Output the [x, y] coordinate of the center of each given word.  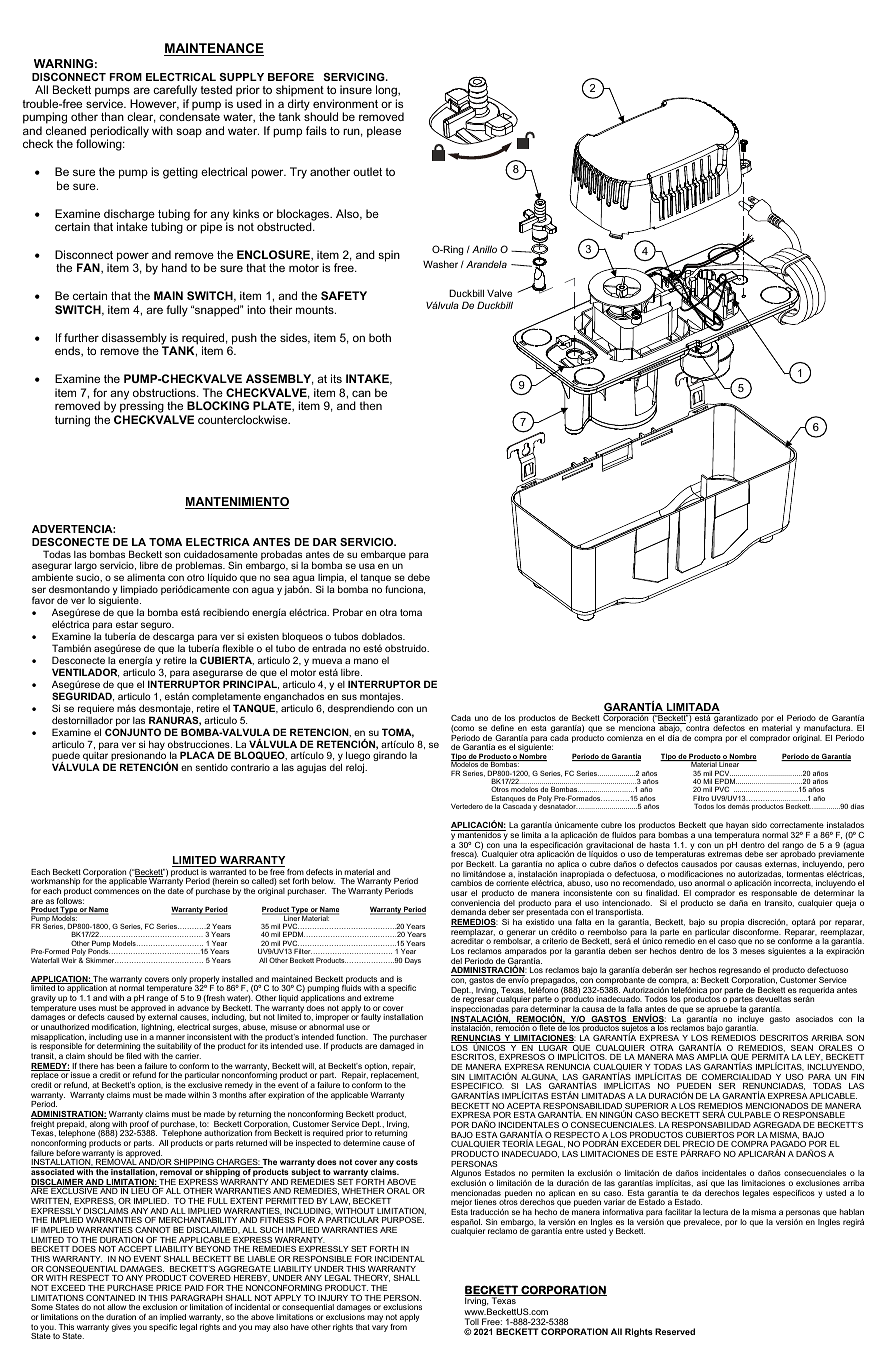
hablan [852, 1212]
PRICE [169, 1288]
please [384, 132]
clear [141, 117]
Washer [440, 264]
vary [380, 1328]
